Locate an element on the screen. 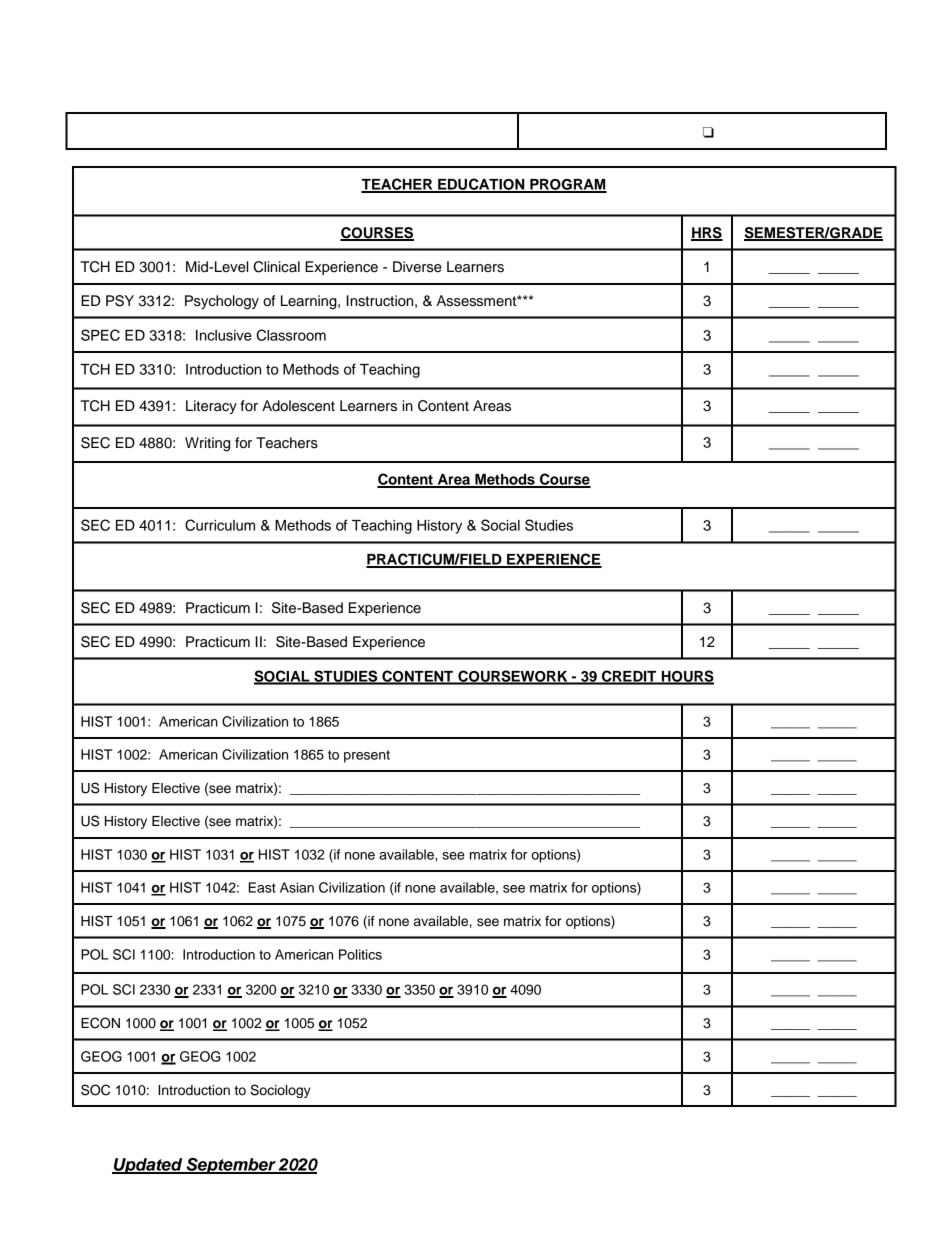 The height and width of the screenshot is (1233, 952). East is located at coordinates (262, 887).
